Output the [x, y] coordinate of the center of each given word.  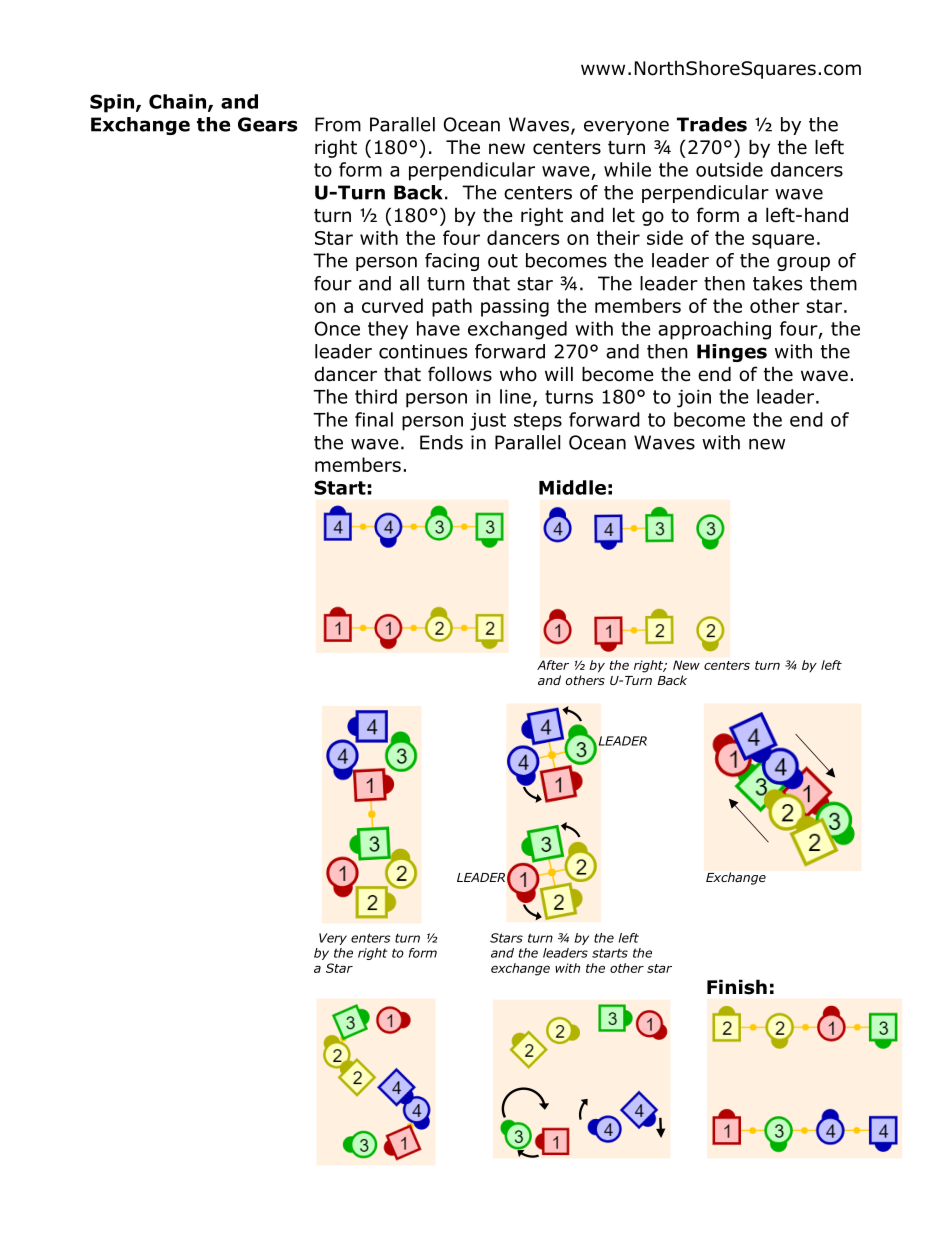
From [338, 124]
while [627, 169]
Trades [712, 124]
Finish [737, 987]
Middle [572, 487]
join [694, 399]
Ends [441, 442]
